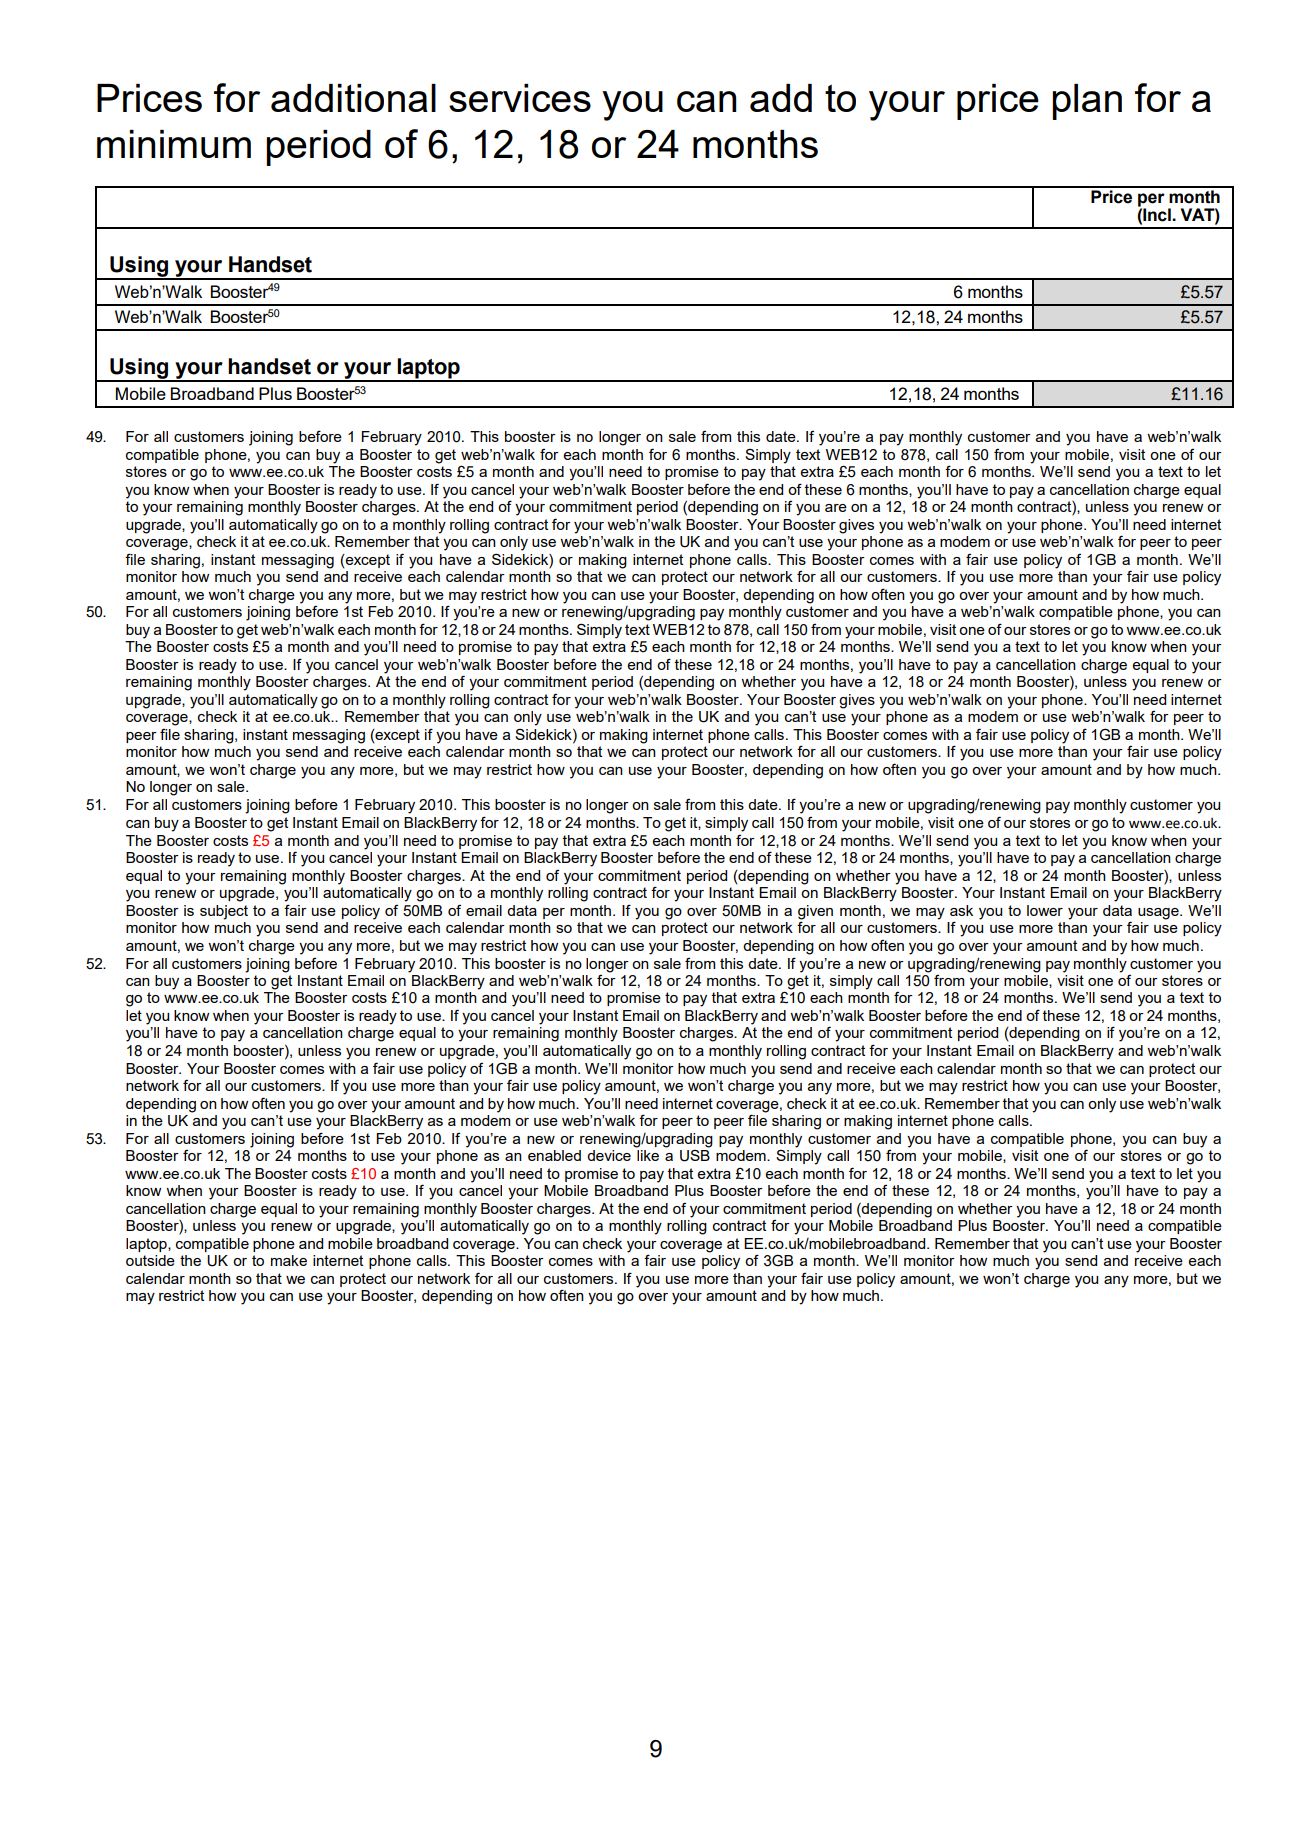 Image resolution: width=1295 pixels, height=1831 pixels. Describe the element at coordinates (174, 144) in the image. I see `minimum` at that location.
